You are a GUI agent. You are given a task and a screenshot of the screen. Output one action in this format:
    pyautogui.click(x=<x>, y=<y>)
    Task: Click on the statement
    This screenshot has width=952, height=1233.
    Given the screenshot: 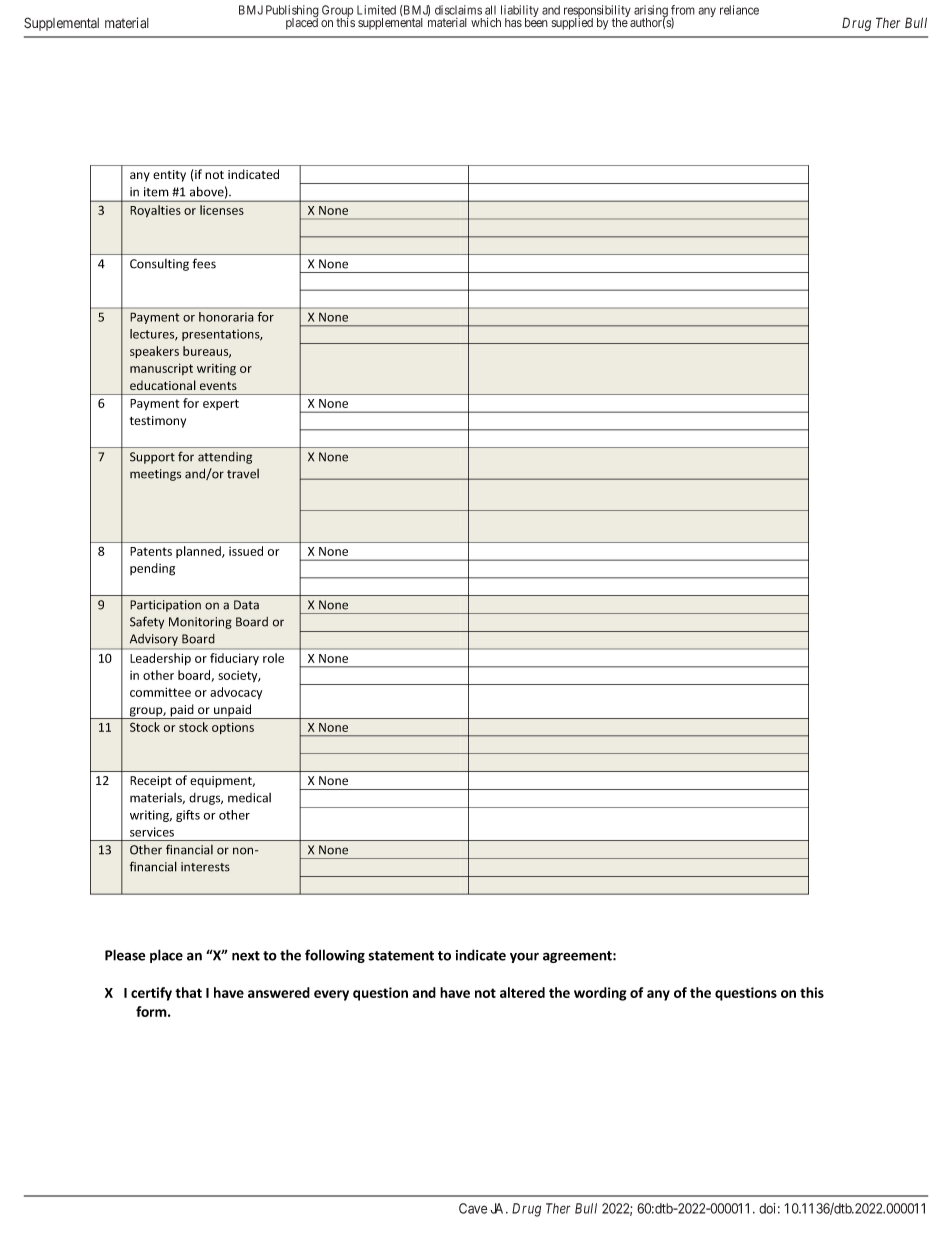 What is the action you would take?
    pyautogui.click(x=401, y=956)
